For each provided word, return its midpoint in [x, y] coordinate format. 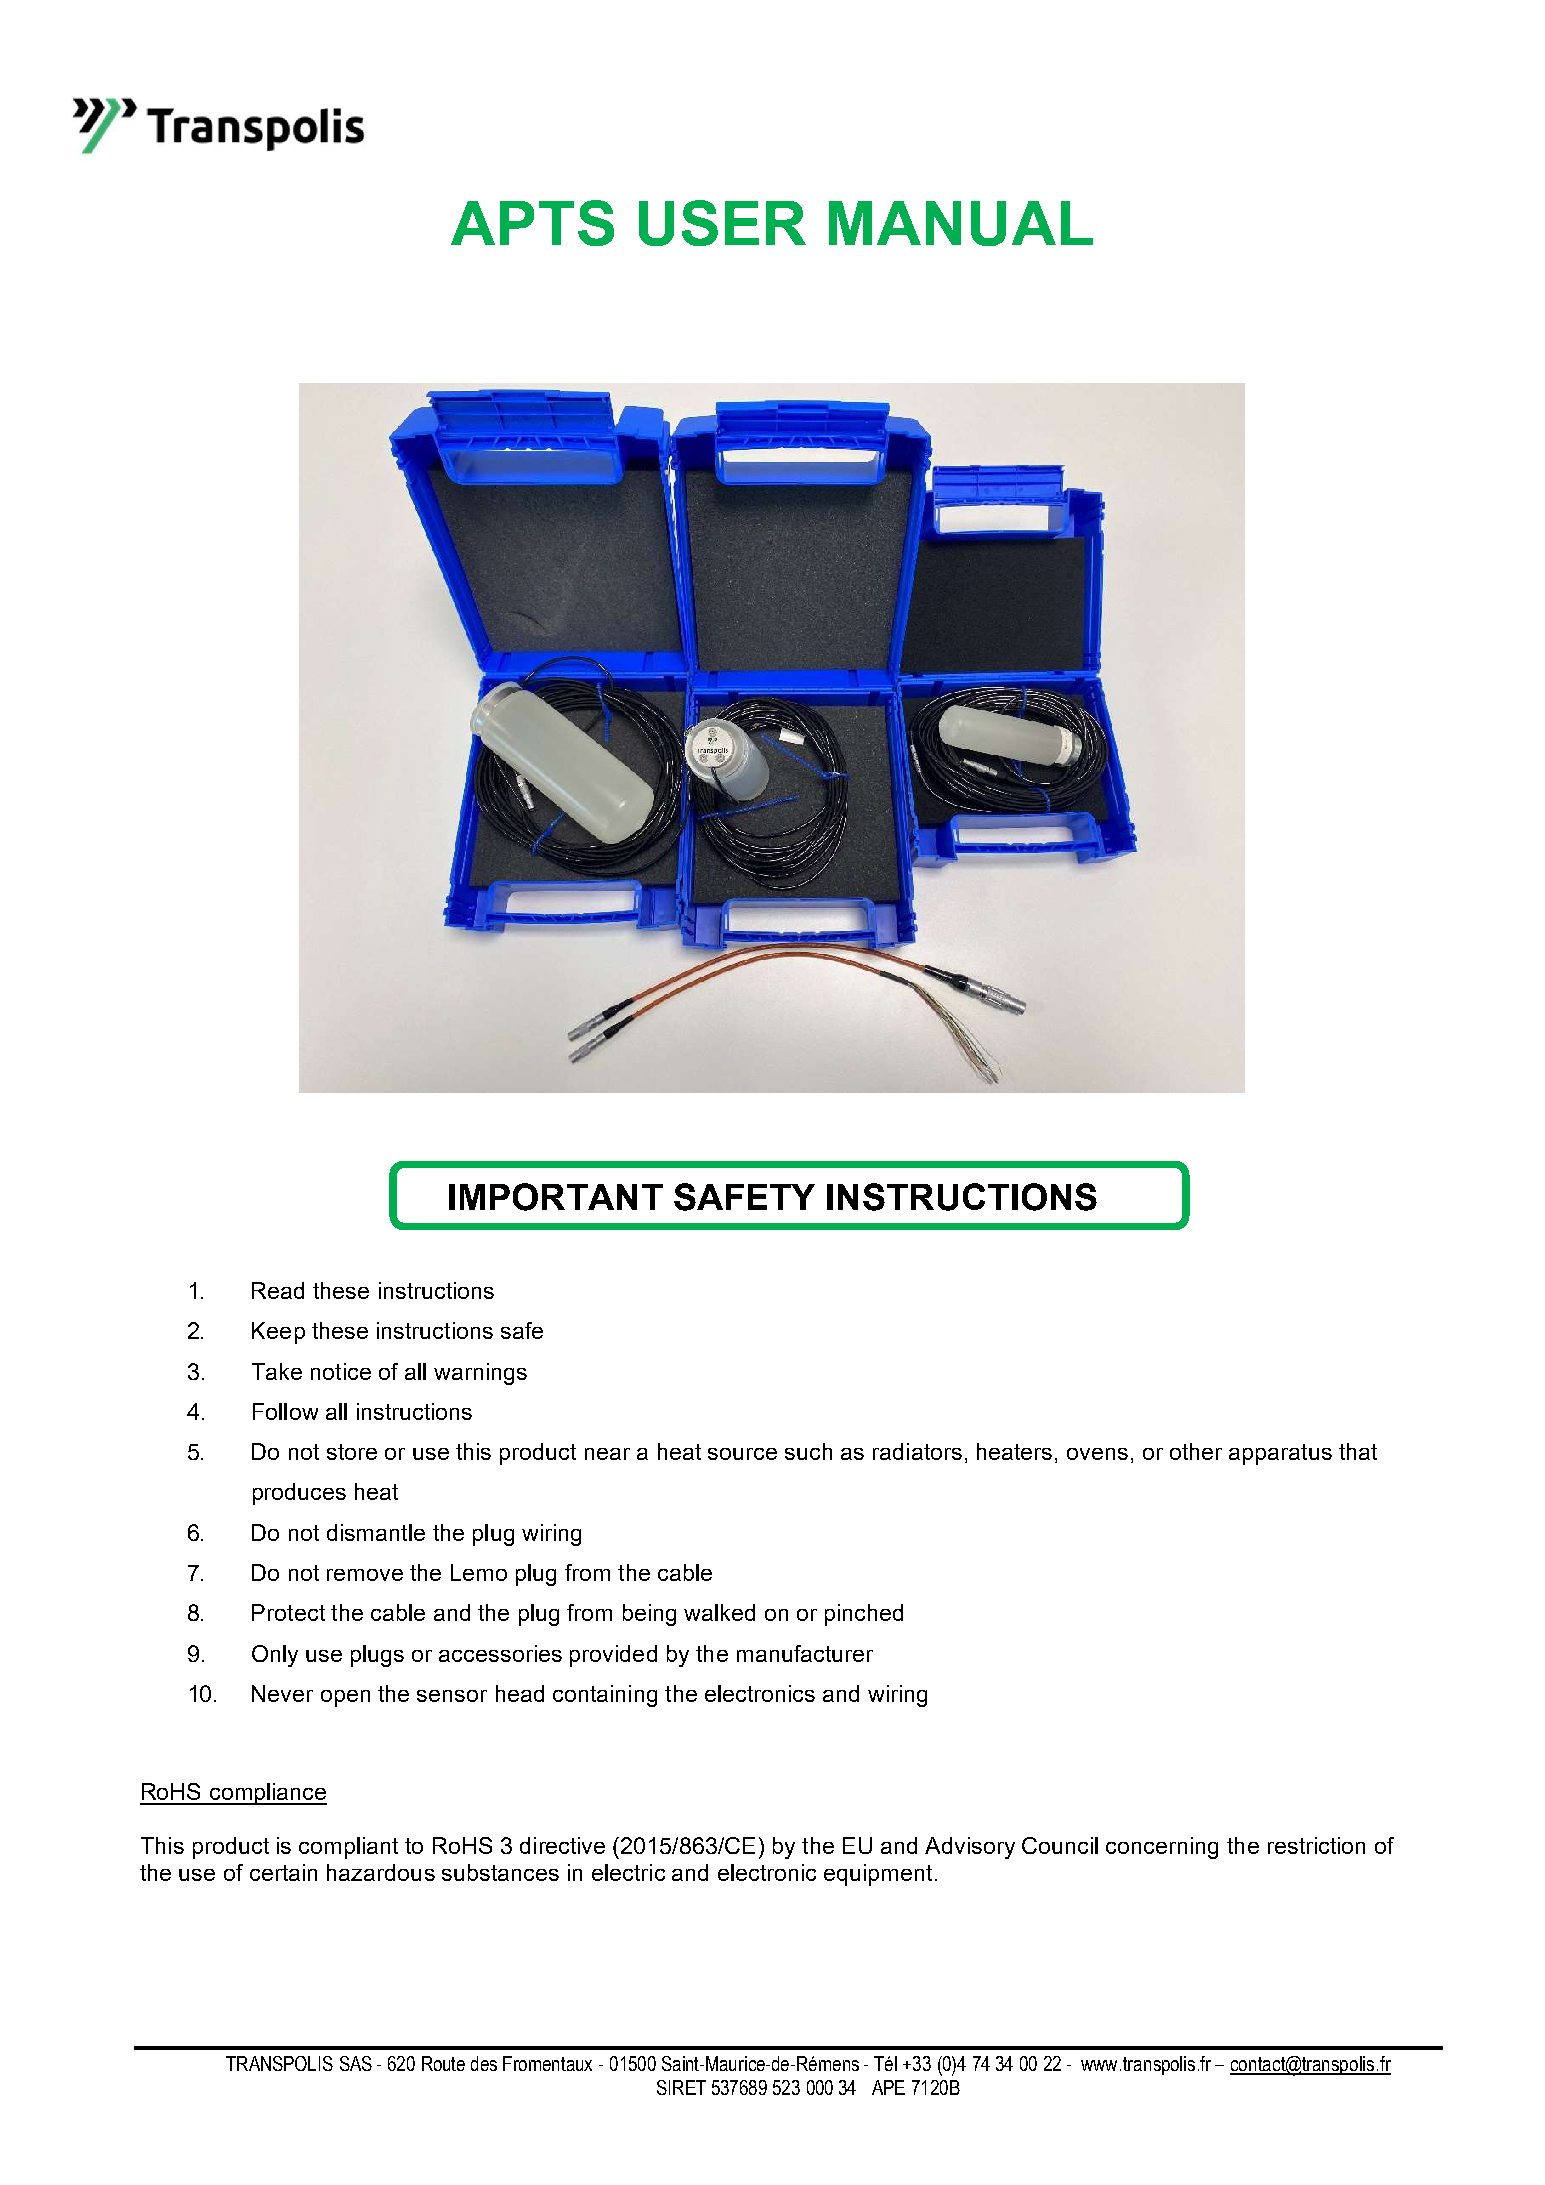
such [808, 1451]
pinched [864, 1615]
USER [722, 223]
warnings [480, 1374]
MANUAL [961, 223]
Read [278, 1290]
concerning [1162, 1848]
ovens [1097, 1454]
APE [888, 2087]
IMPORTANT [556, 1197]
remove [365, 1575]
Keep [278, 1333]
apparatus [1280, 1454]
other [1196, 1451]
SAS [356, 2063]
